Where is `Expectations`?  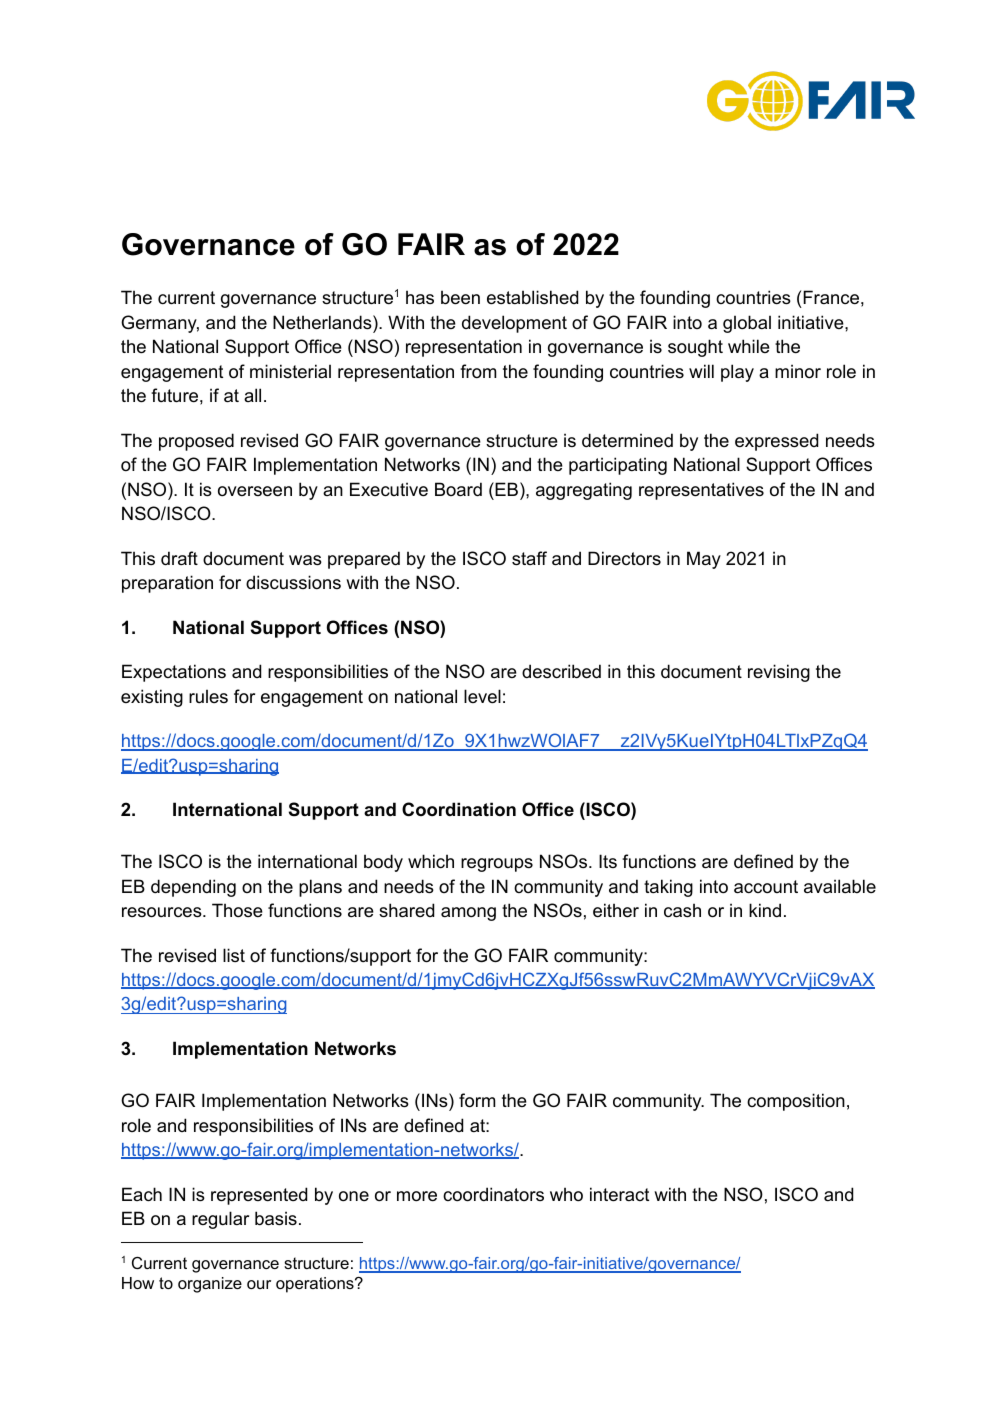 Expectations is located at coordinates (174, 673).
